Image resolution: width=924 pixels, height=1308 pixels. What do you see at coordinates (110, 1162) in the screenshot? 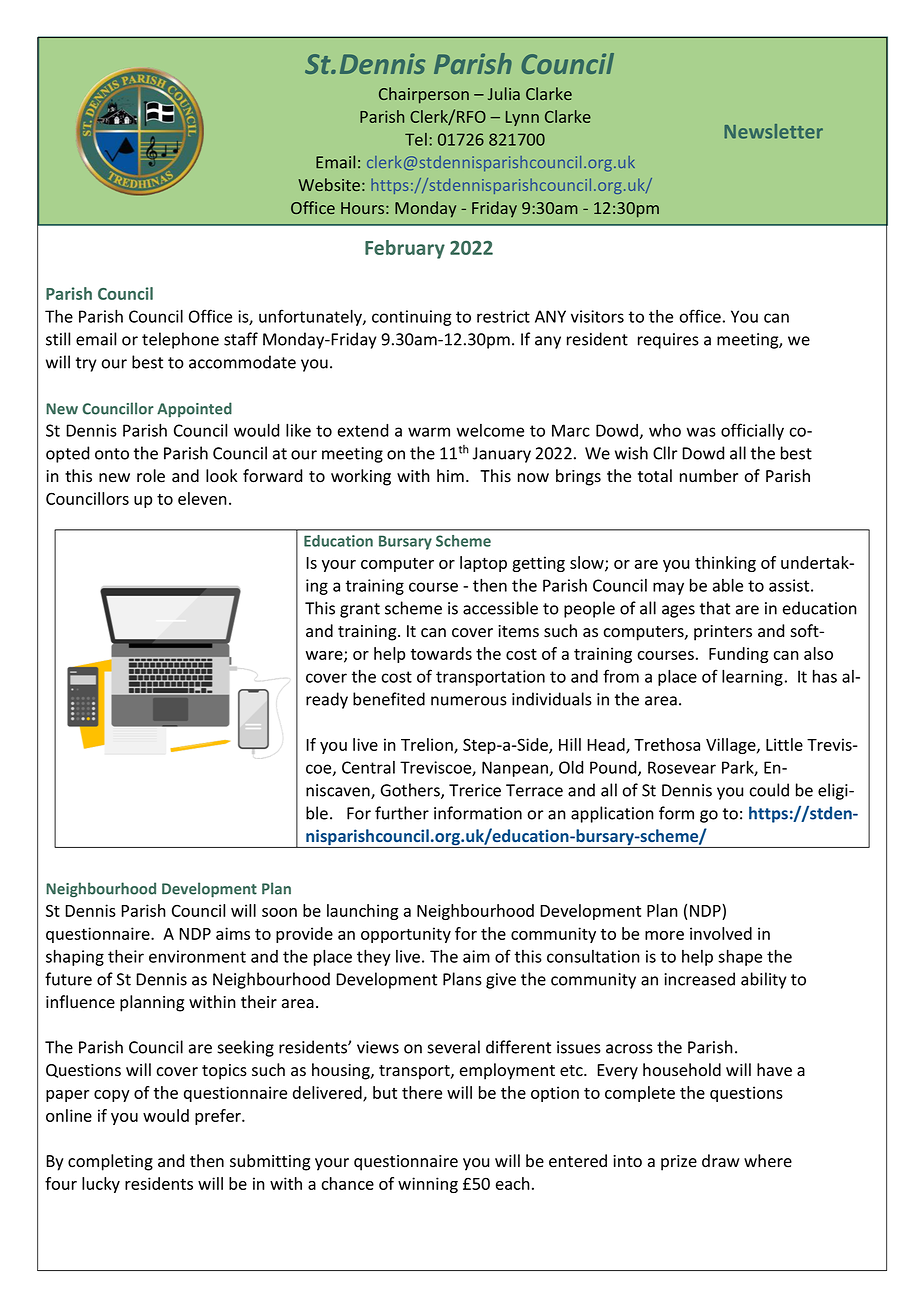
I see `completing` at bounding box center [110, 1162].
